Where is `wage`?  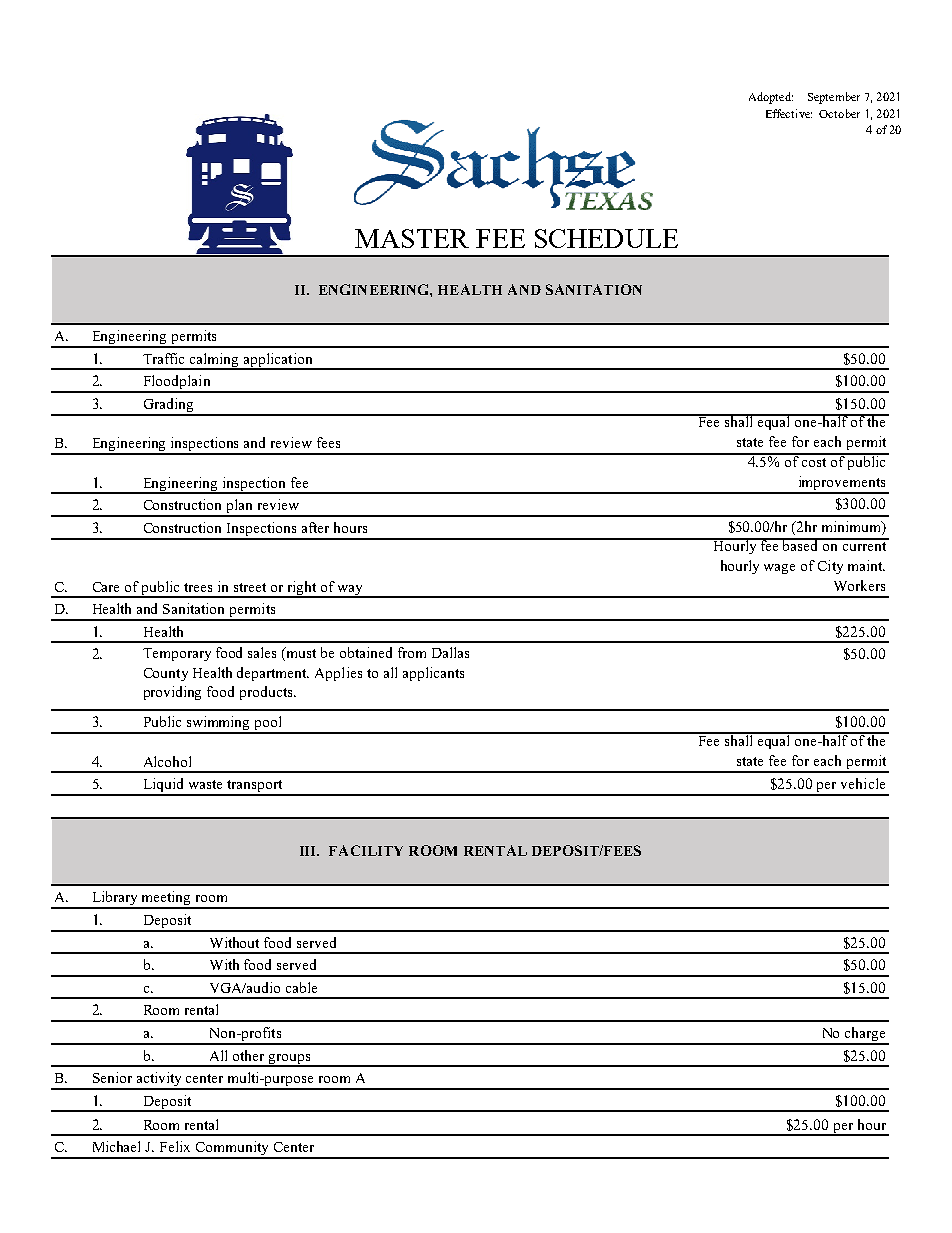 wage is located at coordinates (779, 569).
